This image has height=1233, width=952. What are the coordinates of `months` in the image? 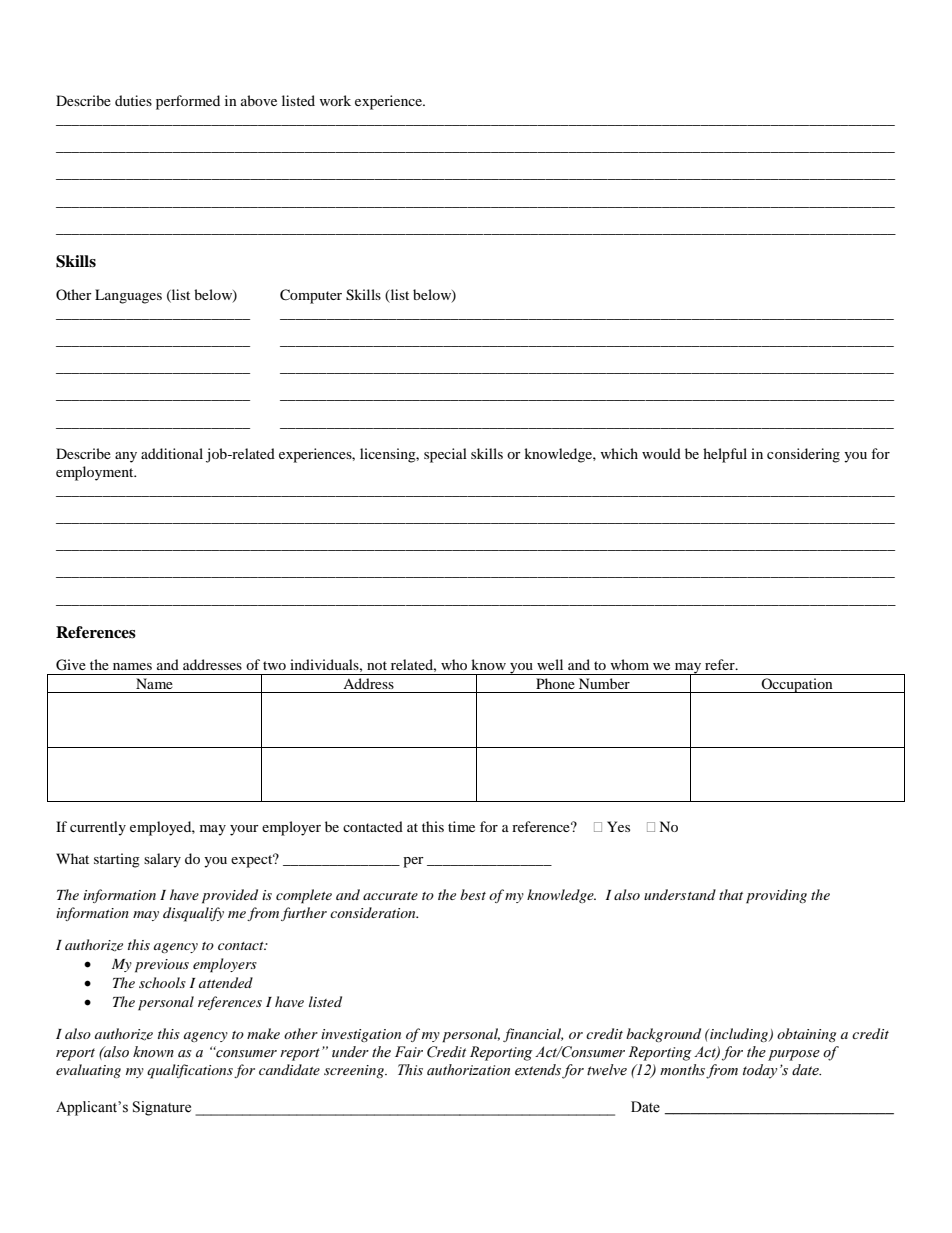 It's located at (682, 1070).
